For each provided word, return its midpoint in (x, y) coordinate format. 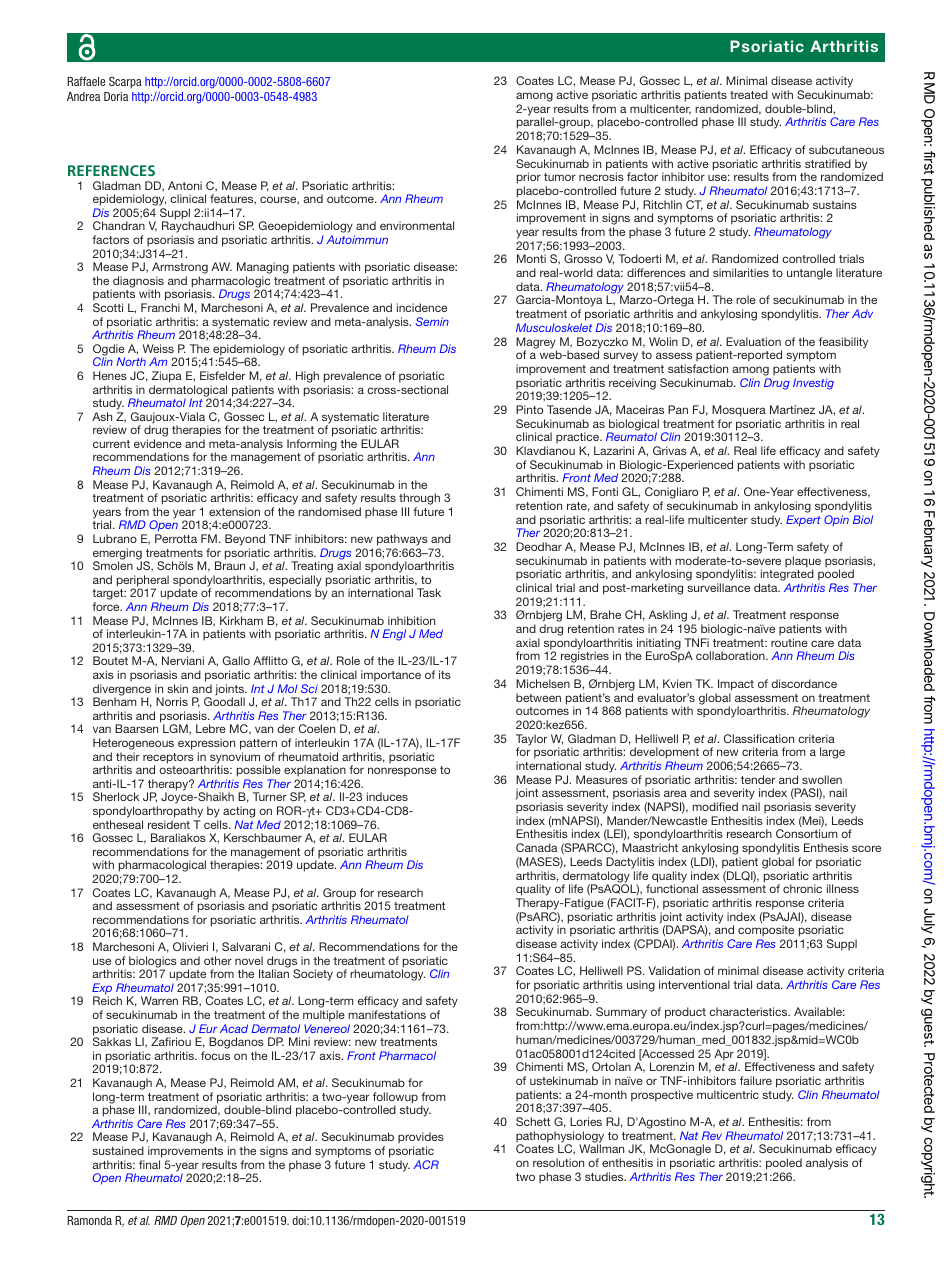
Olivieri (190, 946)
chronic (802, 888)
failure (756, 1080)
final (149, 1164)
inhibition (411, 620)
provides (421, 1139)
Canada (536, 847)
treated (749, 94)
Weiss (158, 348)
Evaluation (753, 341)
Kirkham (241, 620)
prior (529, 179)
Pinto (529, 409)
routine (789, 642)
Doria (116, 96)
